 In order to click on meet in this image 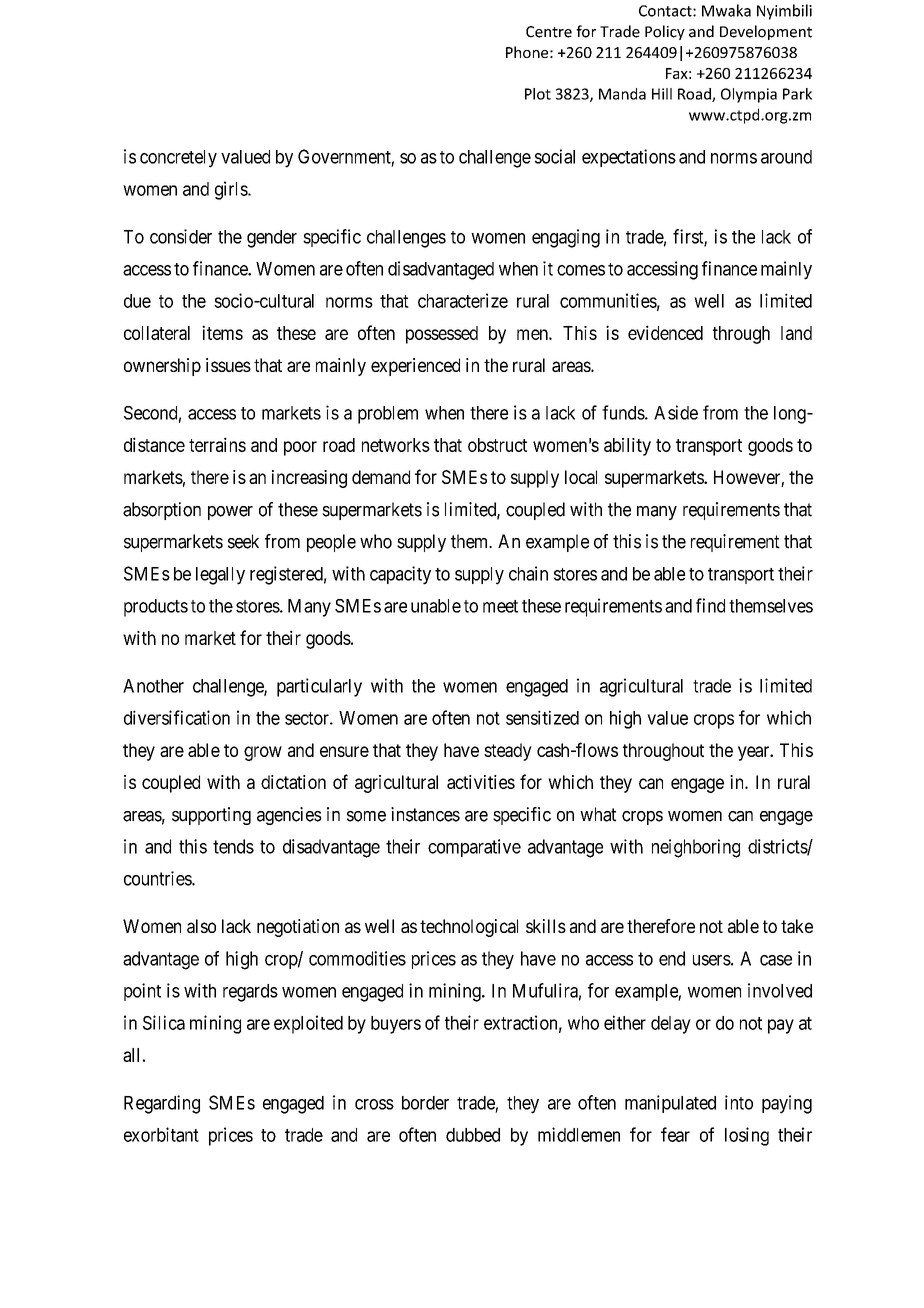, I will do `click(500, 606)`.
